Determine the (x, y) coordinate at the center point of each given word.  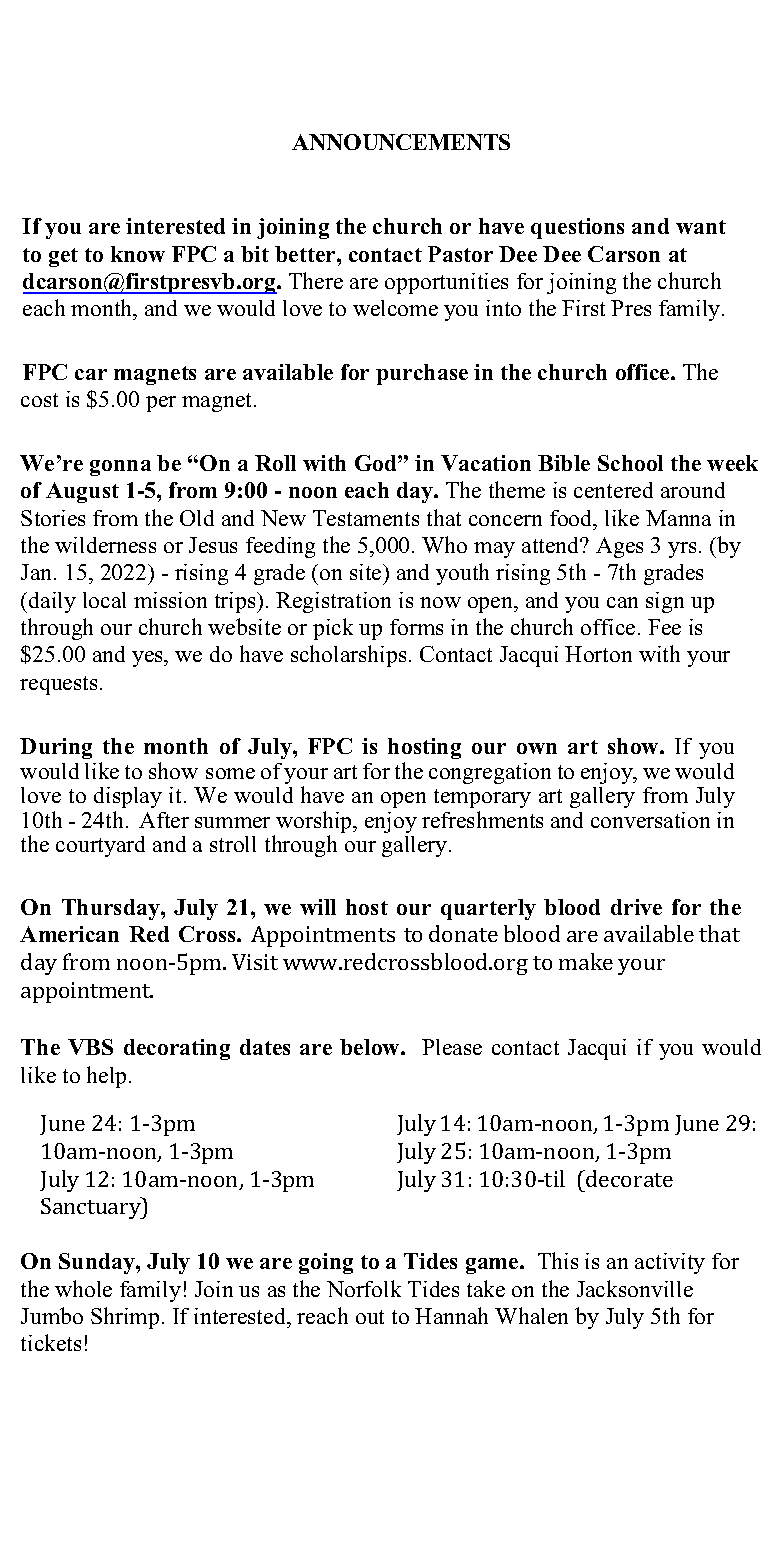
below (371, 1047)
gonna (120, 468)
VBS (90, 1047)
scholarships (348, 656)
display (128, 797)
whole (83, 1288)
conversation (650, 820)
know (138, 254)
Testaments (366, 518)
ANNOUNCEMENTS (401, 142)
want (701, 227)
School (630, 463)
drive (636, 907)
